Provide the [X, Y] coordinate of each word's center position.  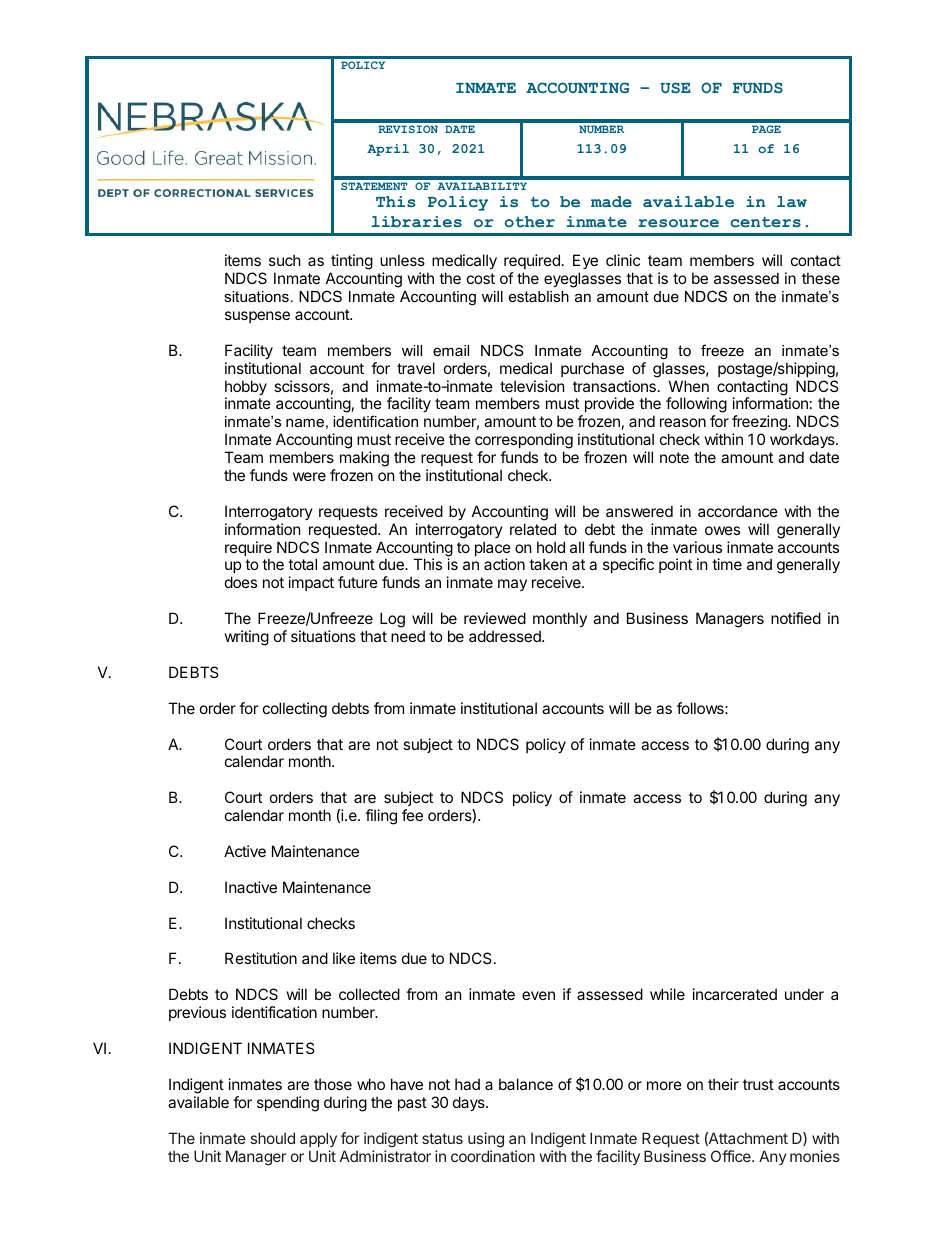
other [530, 221]
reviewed [495, 618]
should [273, 1138]
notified [796, 618]
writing [247, 638]
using [486, 1140]
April [388, 150]
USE [675, 87]
